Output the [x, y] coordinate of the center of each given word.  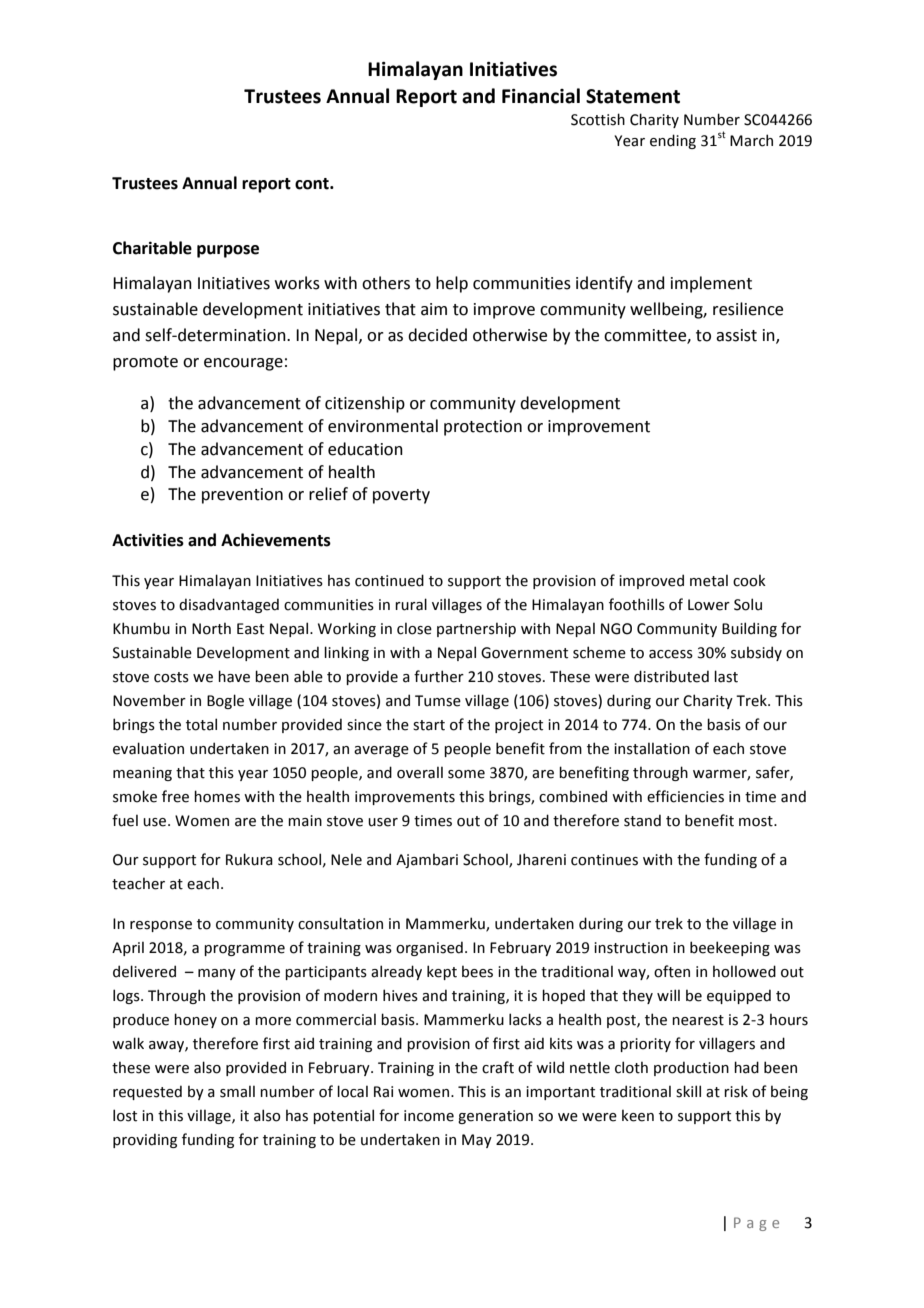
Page [756, 1224]
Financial [541, 96]
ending [673, 141]
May [477, 1141]
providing [145, 1140]
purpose [228, 251]
